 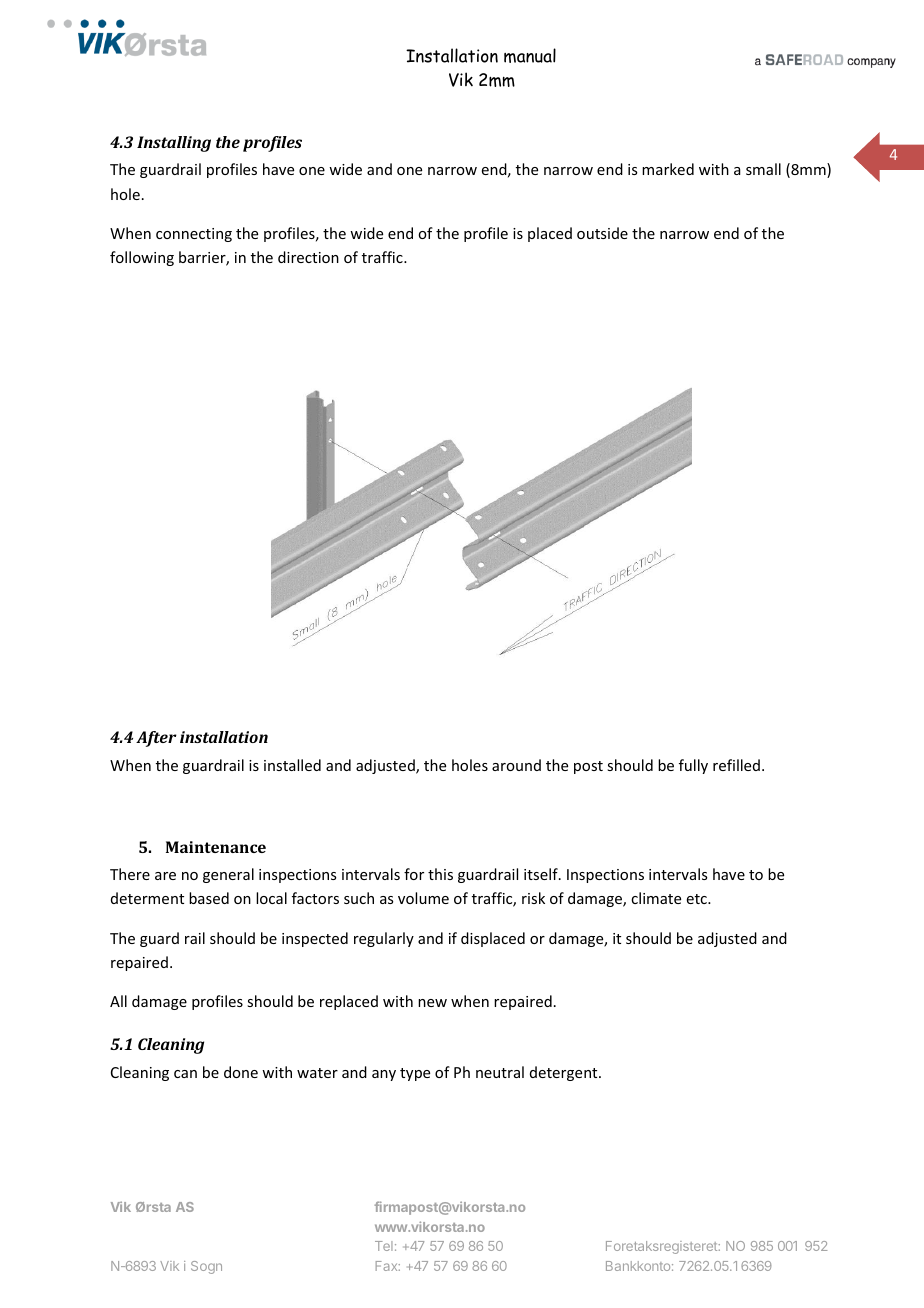 What do you see at coordinates (530, 55) in the page?
I see `manual` at bounding box center [530, 55].
